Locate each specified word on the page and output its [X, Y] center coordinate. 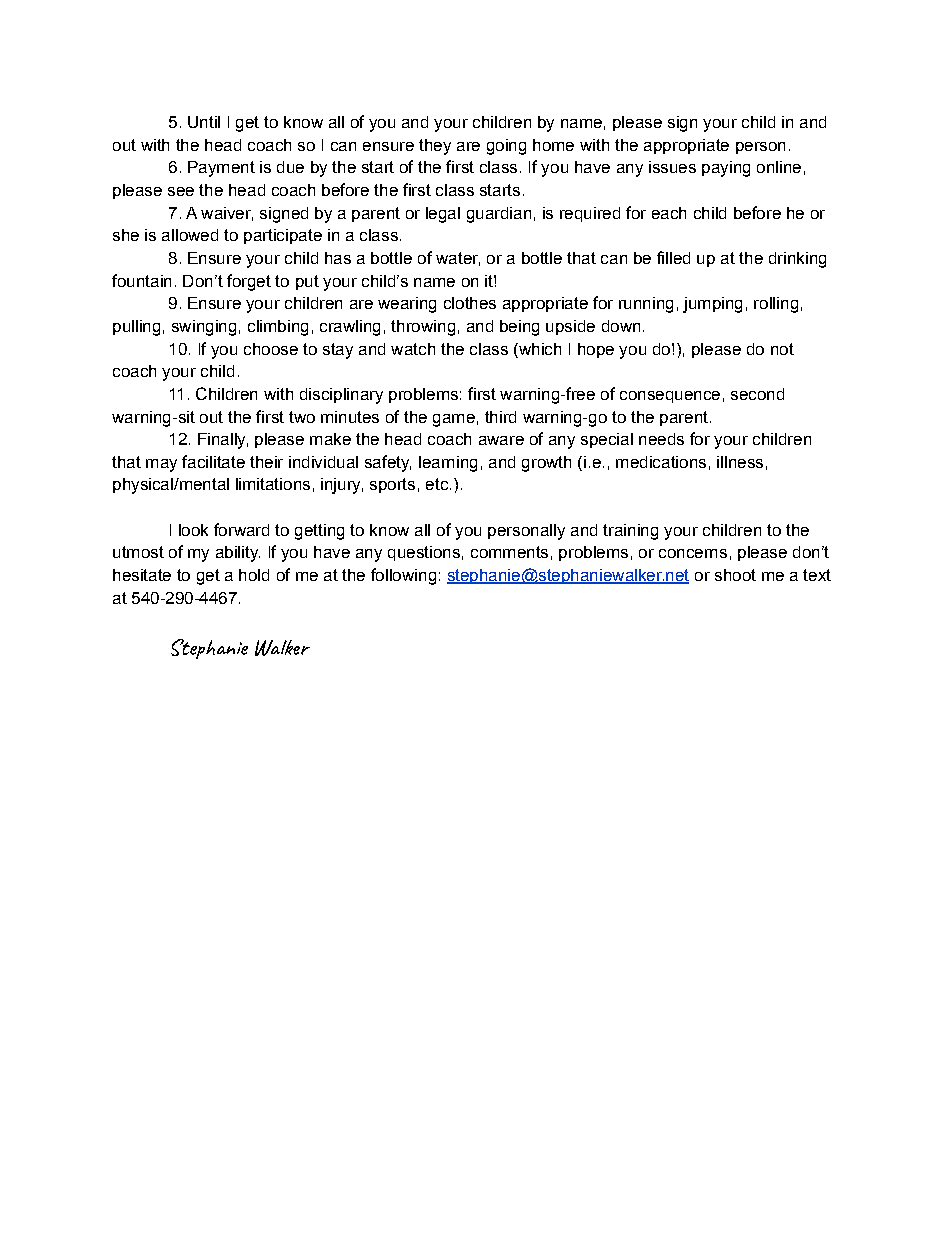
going [506, 147]
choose [271, 349]
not [782, 349]
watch [413, 349]
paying [726, 169]
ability [238, 554]
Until [204, 122]
